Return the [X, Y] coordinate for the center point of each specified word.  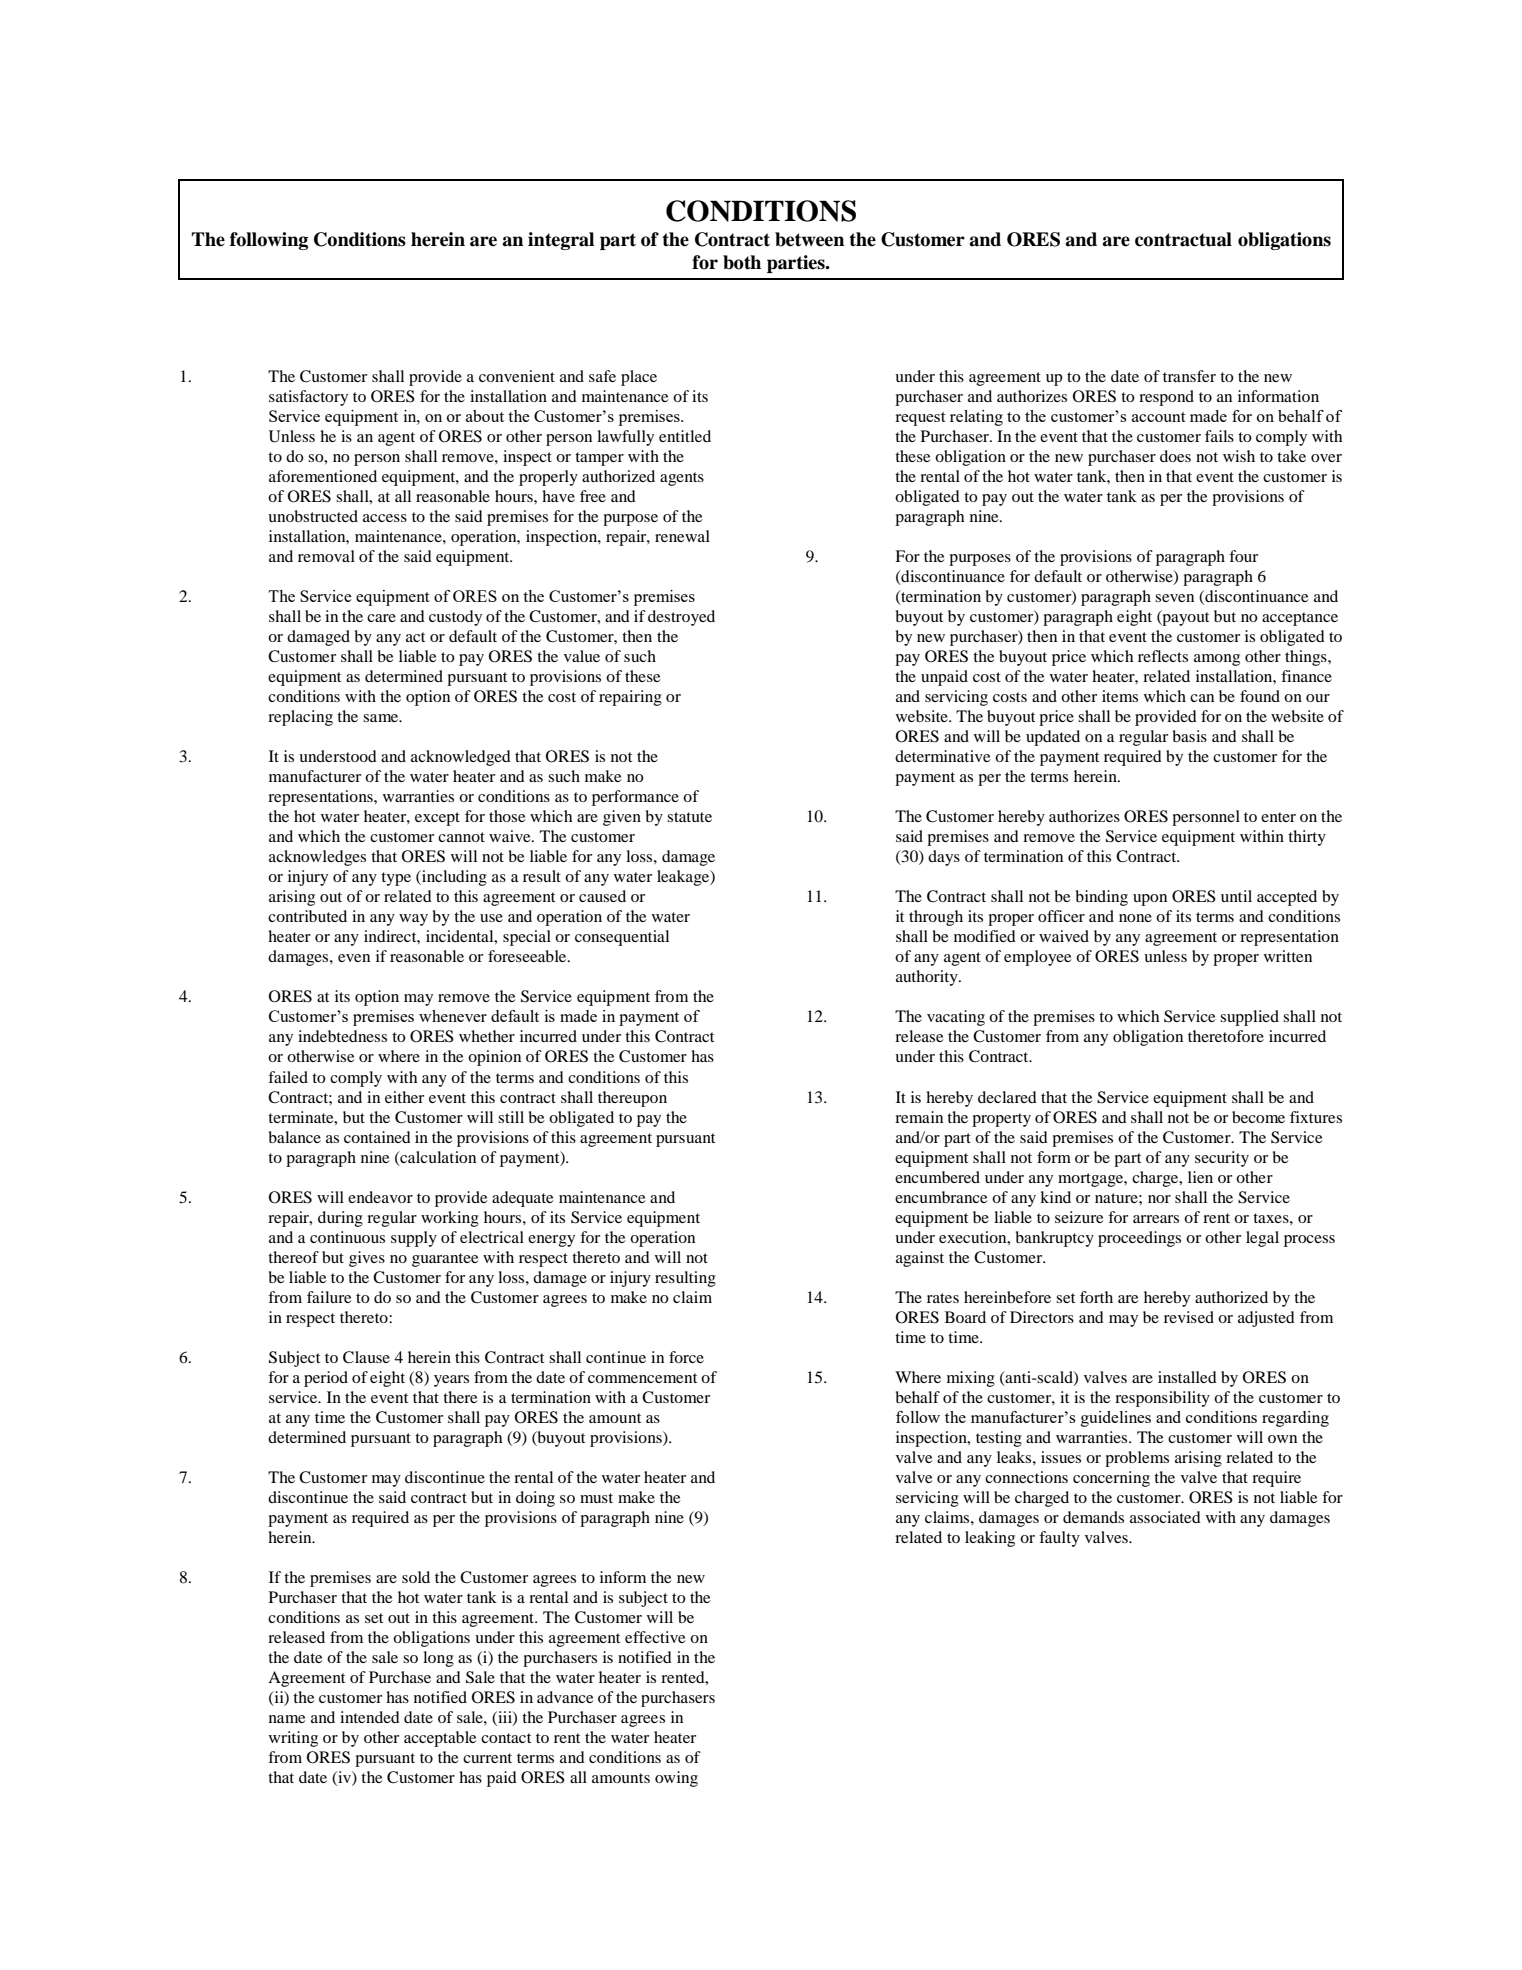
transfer [1189, 376]
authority [928, 978]
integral [561, 241]
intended [370, 1717]
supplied [1249, 1018]
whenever [453, 1016]
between [809, 239]
